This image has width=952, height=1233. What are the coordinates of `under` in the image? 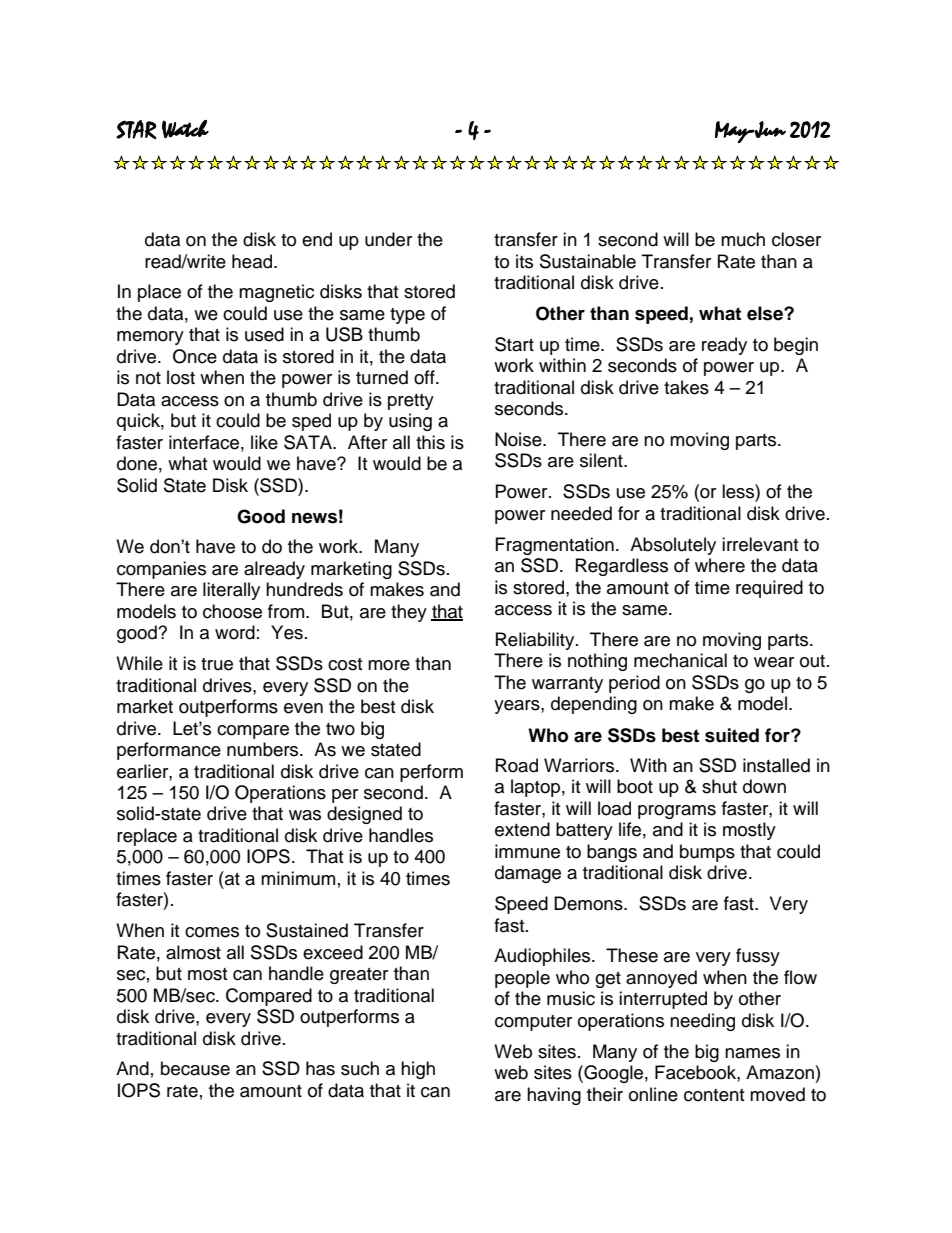 It's located at (388, 239).
